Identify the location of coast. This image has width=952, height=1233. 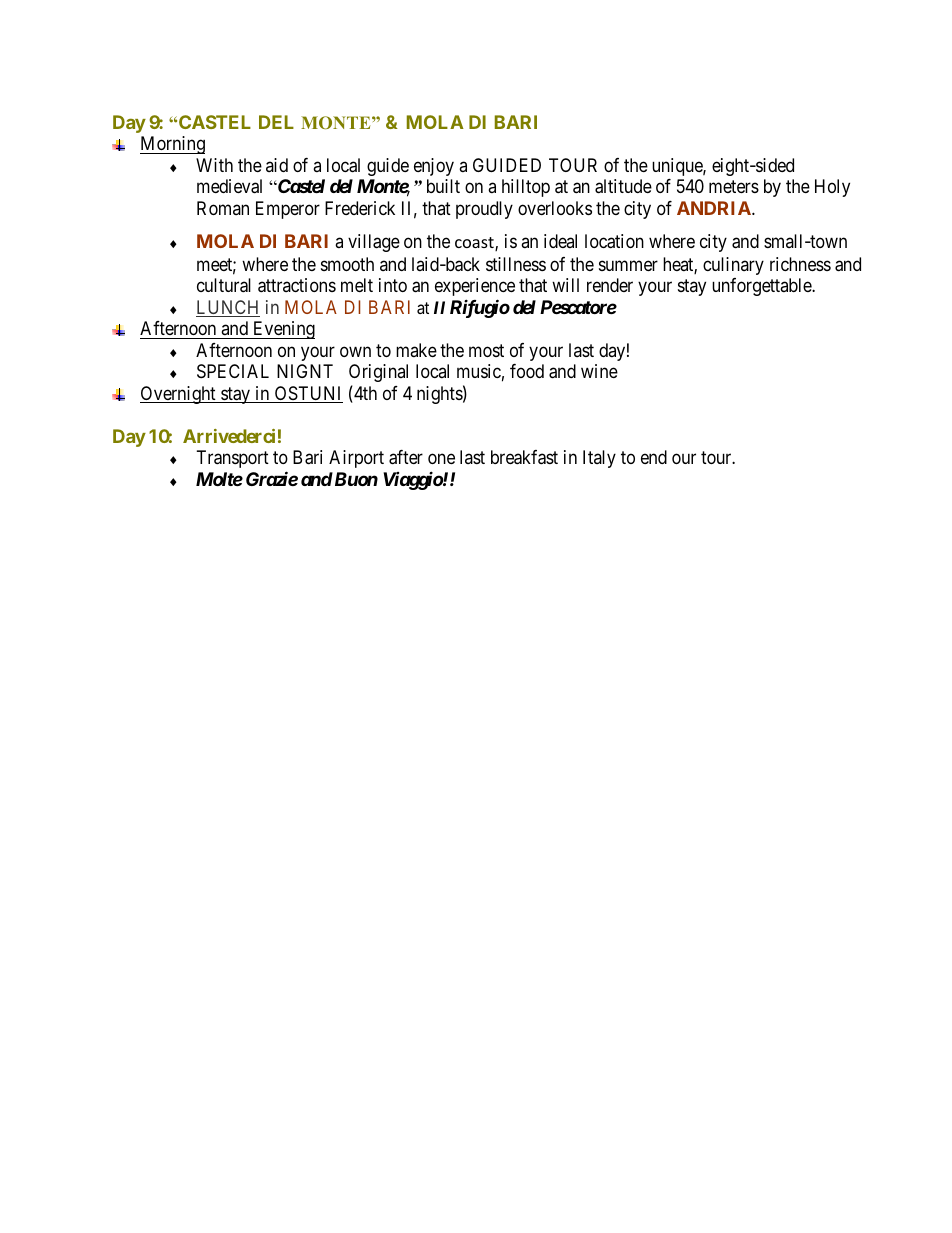
(475, 244).
